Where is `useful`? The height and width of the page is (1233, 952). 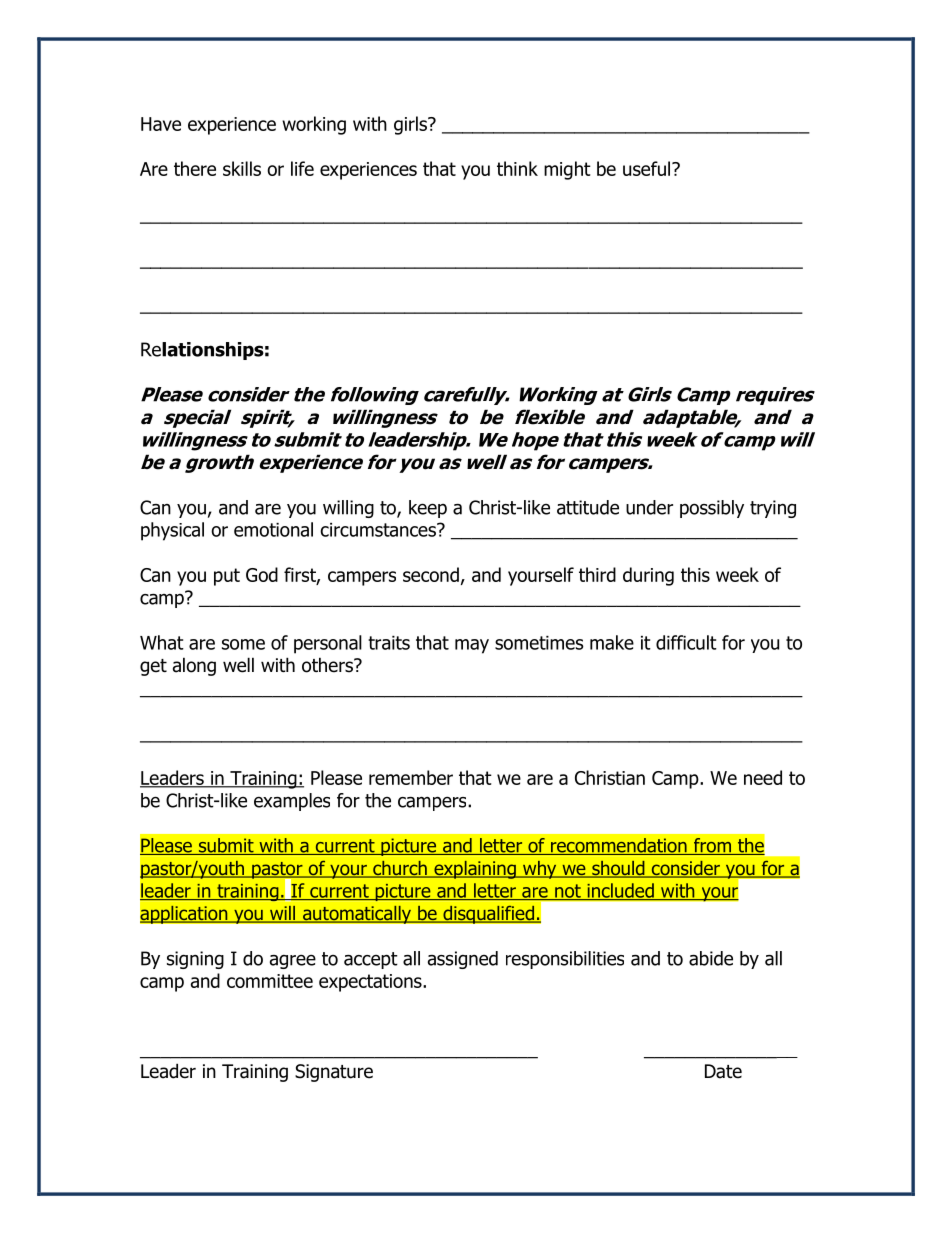 useful is located at coordinates (648, 168).
